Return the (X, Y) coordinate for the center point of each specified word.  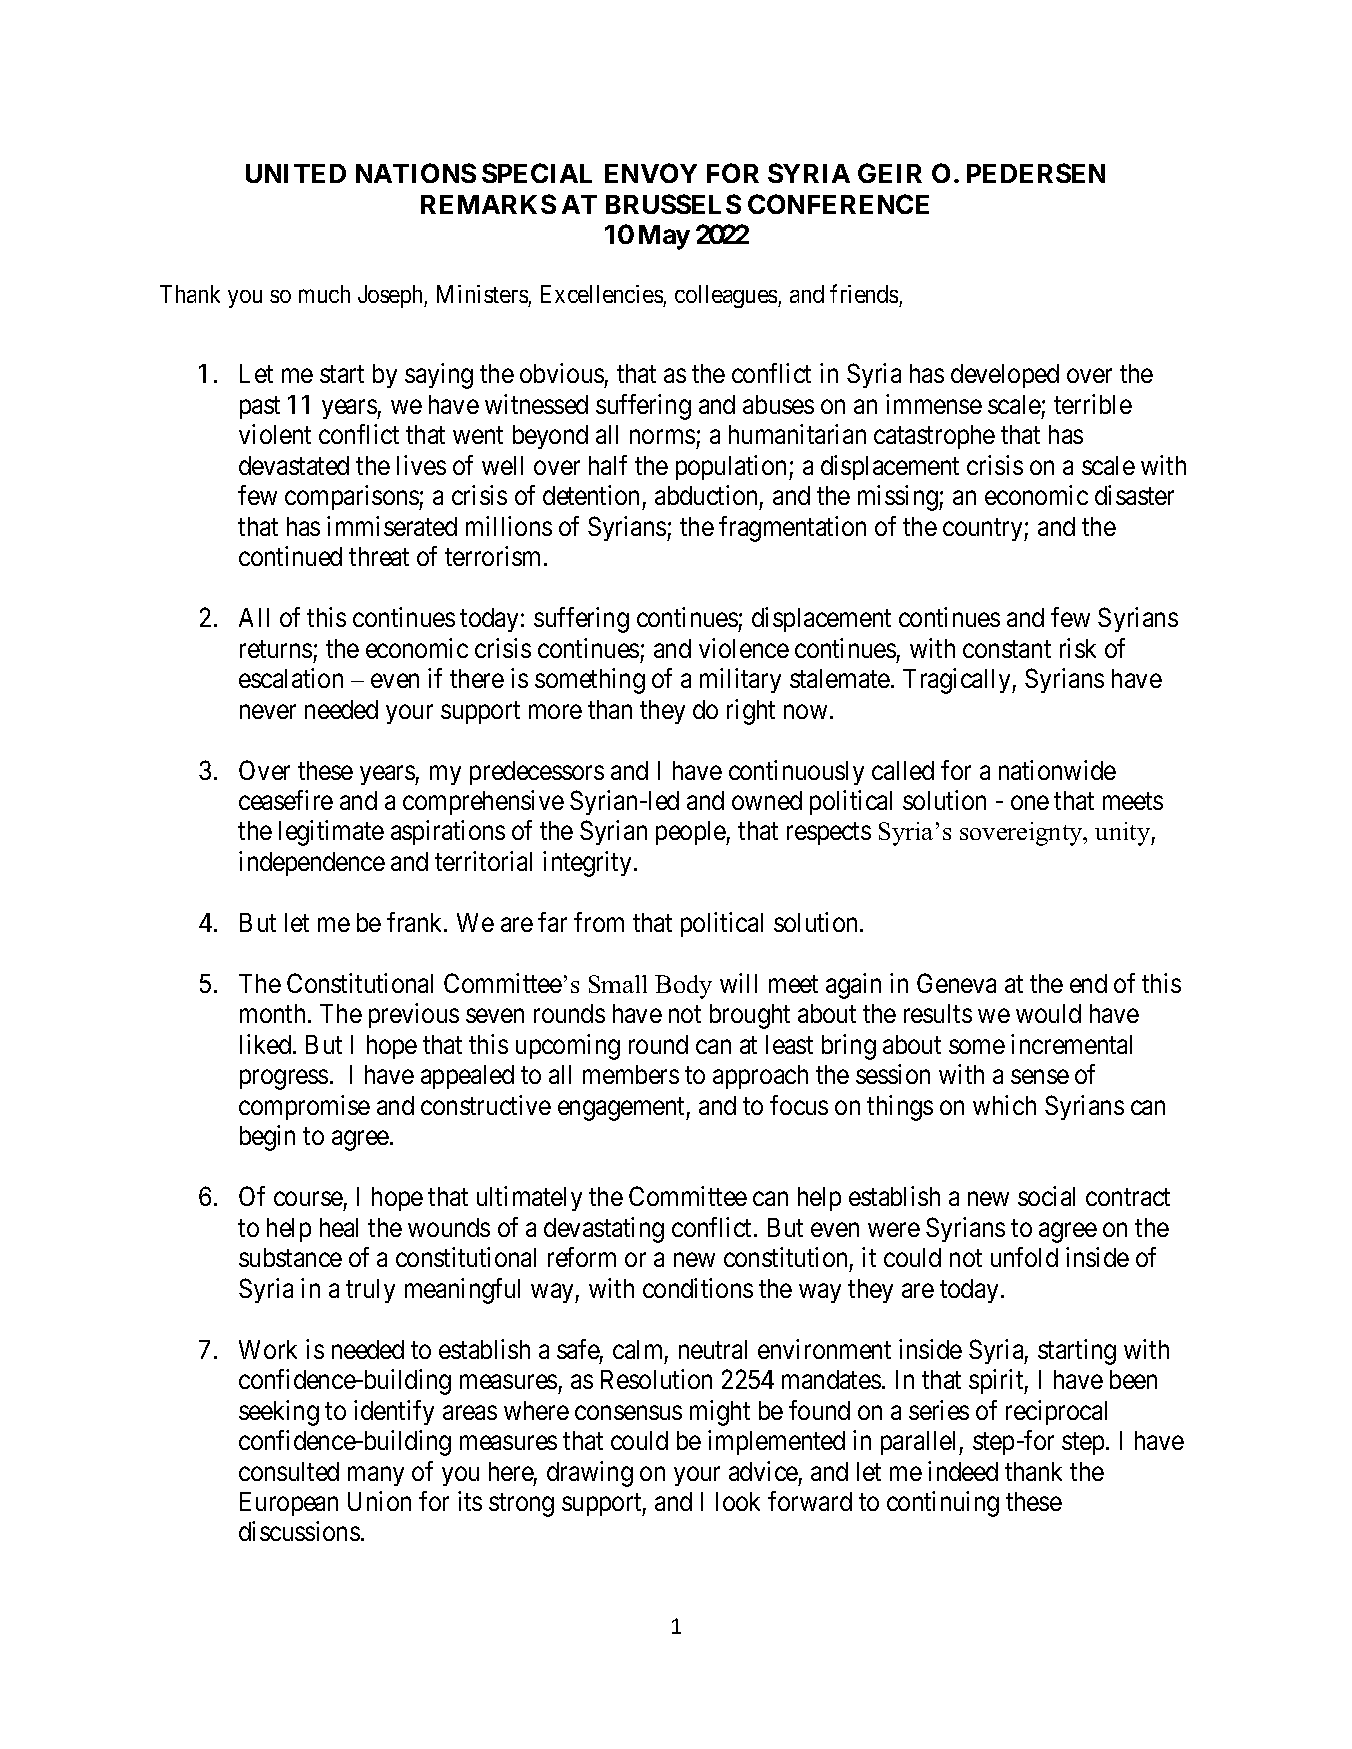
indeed (963, 1471)
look (738, 1501)
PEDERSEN (1036, 173)
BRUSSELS (673, 204)
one (1030, 803)
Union (379, 1501)
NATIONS (416, 173)
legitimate (331, 833)
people (691, 833)
